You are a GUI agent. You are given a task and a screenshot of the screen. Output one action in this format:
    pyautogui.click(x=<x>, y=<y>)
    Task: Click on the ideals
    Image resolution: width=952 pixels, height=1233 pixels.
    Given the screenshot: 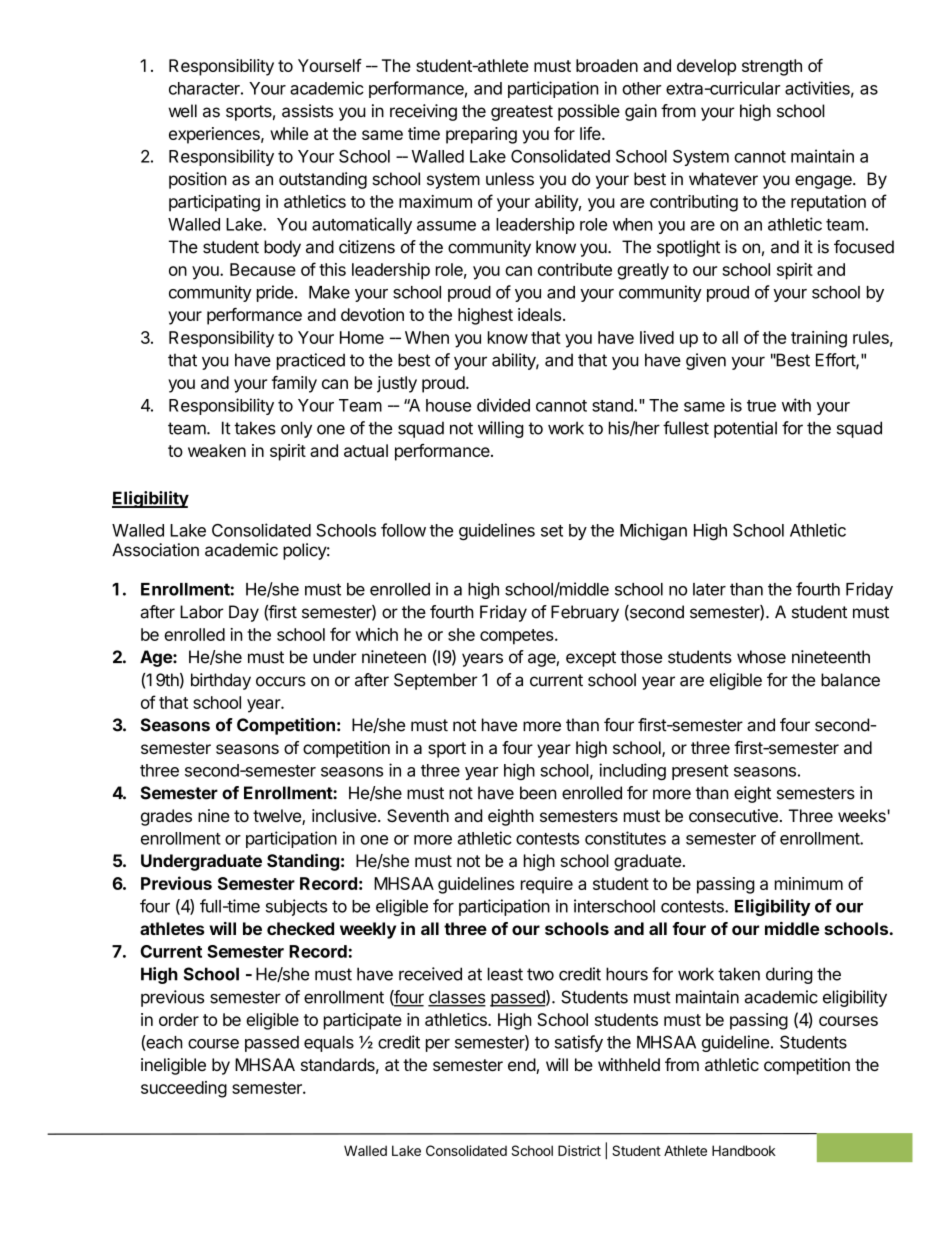 What is the action you would take?
    pyautogui.click(x=539, y=314)
